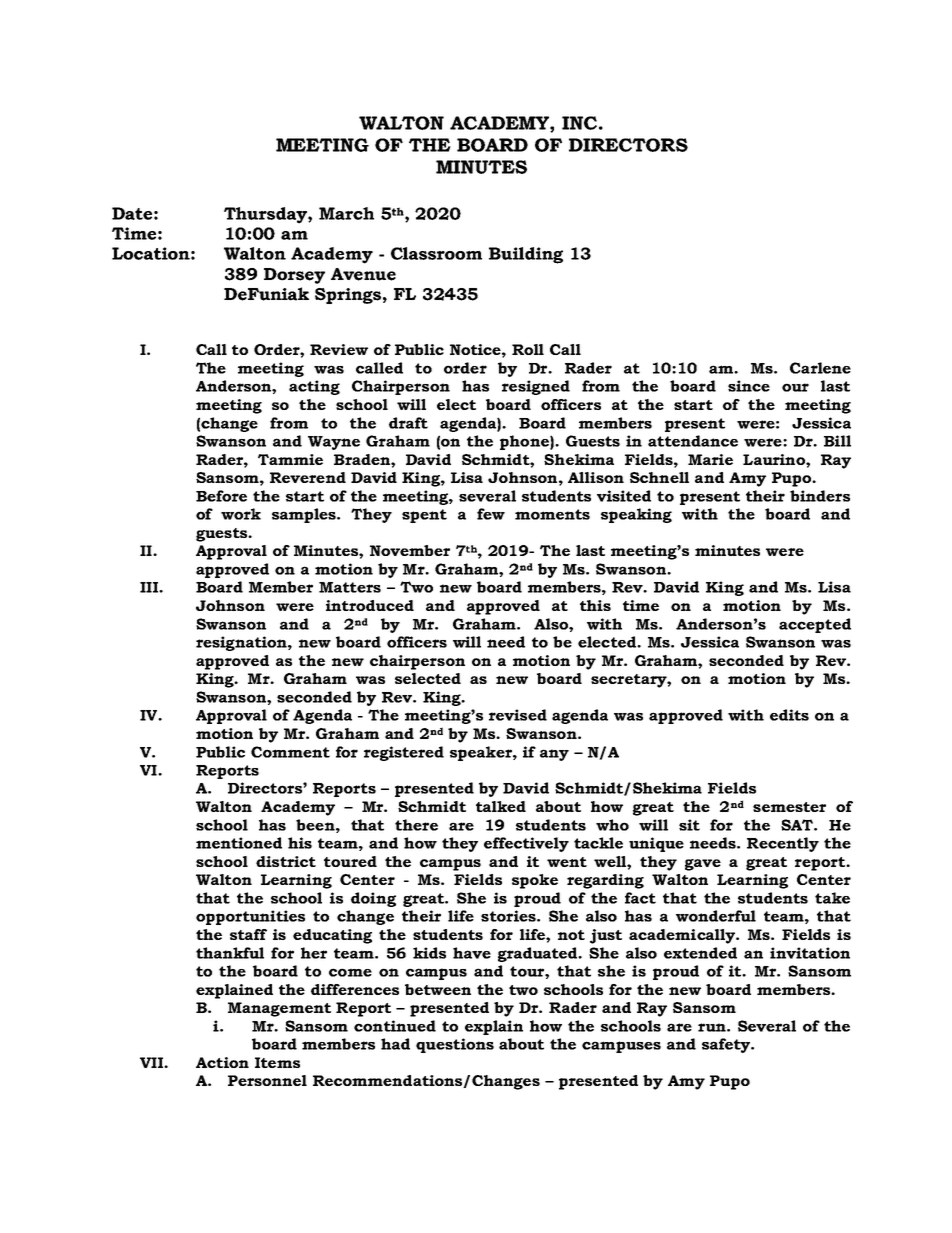 The height and width of the screenshot is (1233, 952). What do you see at coordinates (150, 587) in the screenshot?
I see `III` at bounding box center [150, 587].
